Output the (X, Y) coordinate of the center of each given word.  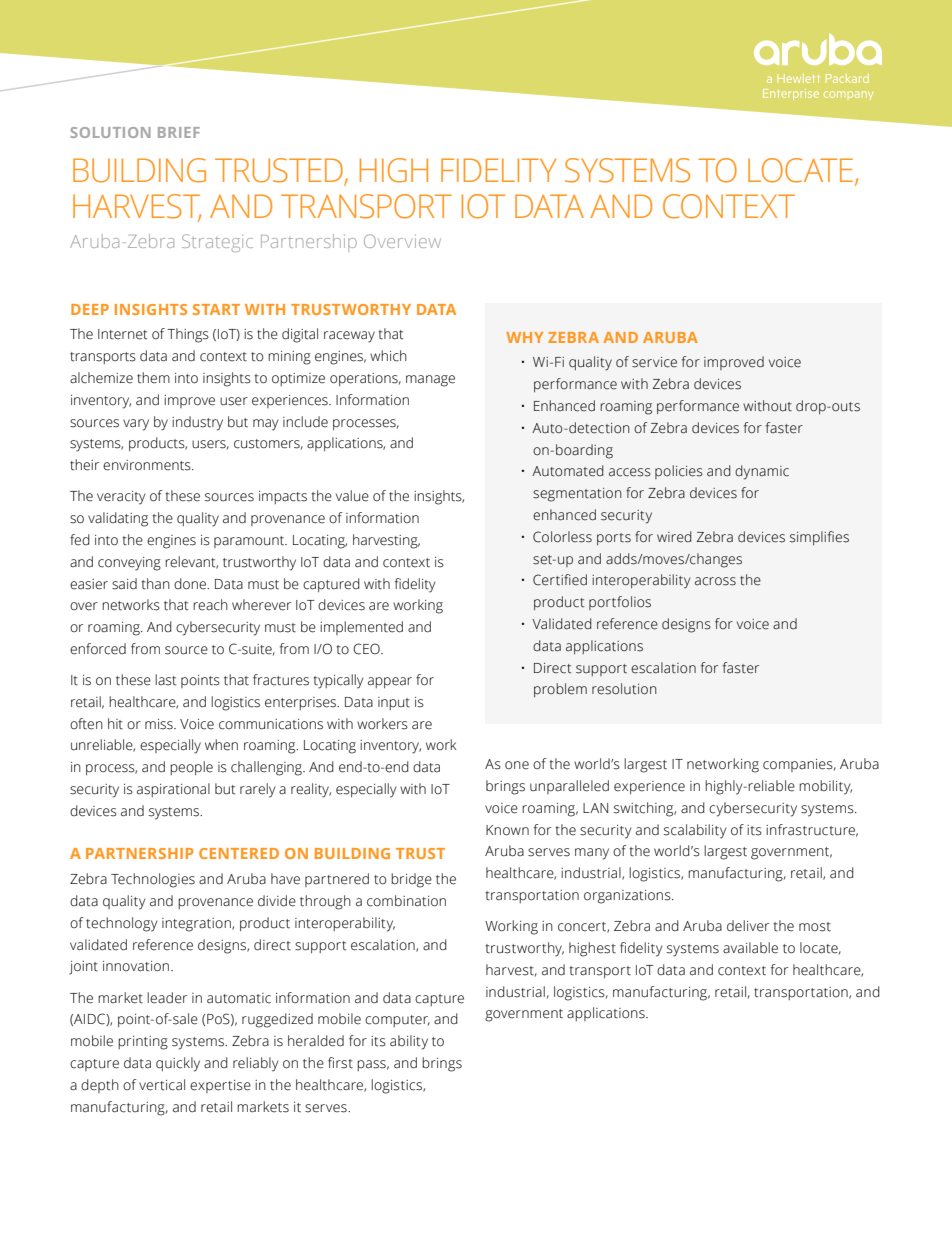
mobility (825, 787)
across (715, 581)
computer (397, 1021)
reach (210, 605)
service (654, 362)
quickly (178, 1064)
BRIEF (179, 132)
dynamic (762, 472)
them (153, 378)
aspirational (173, 790)
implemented (361, 628)
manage (430, 381)
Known (507, 830)
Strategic (217, 243)
